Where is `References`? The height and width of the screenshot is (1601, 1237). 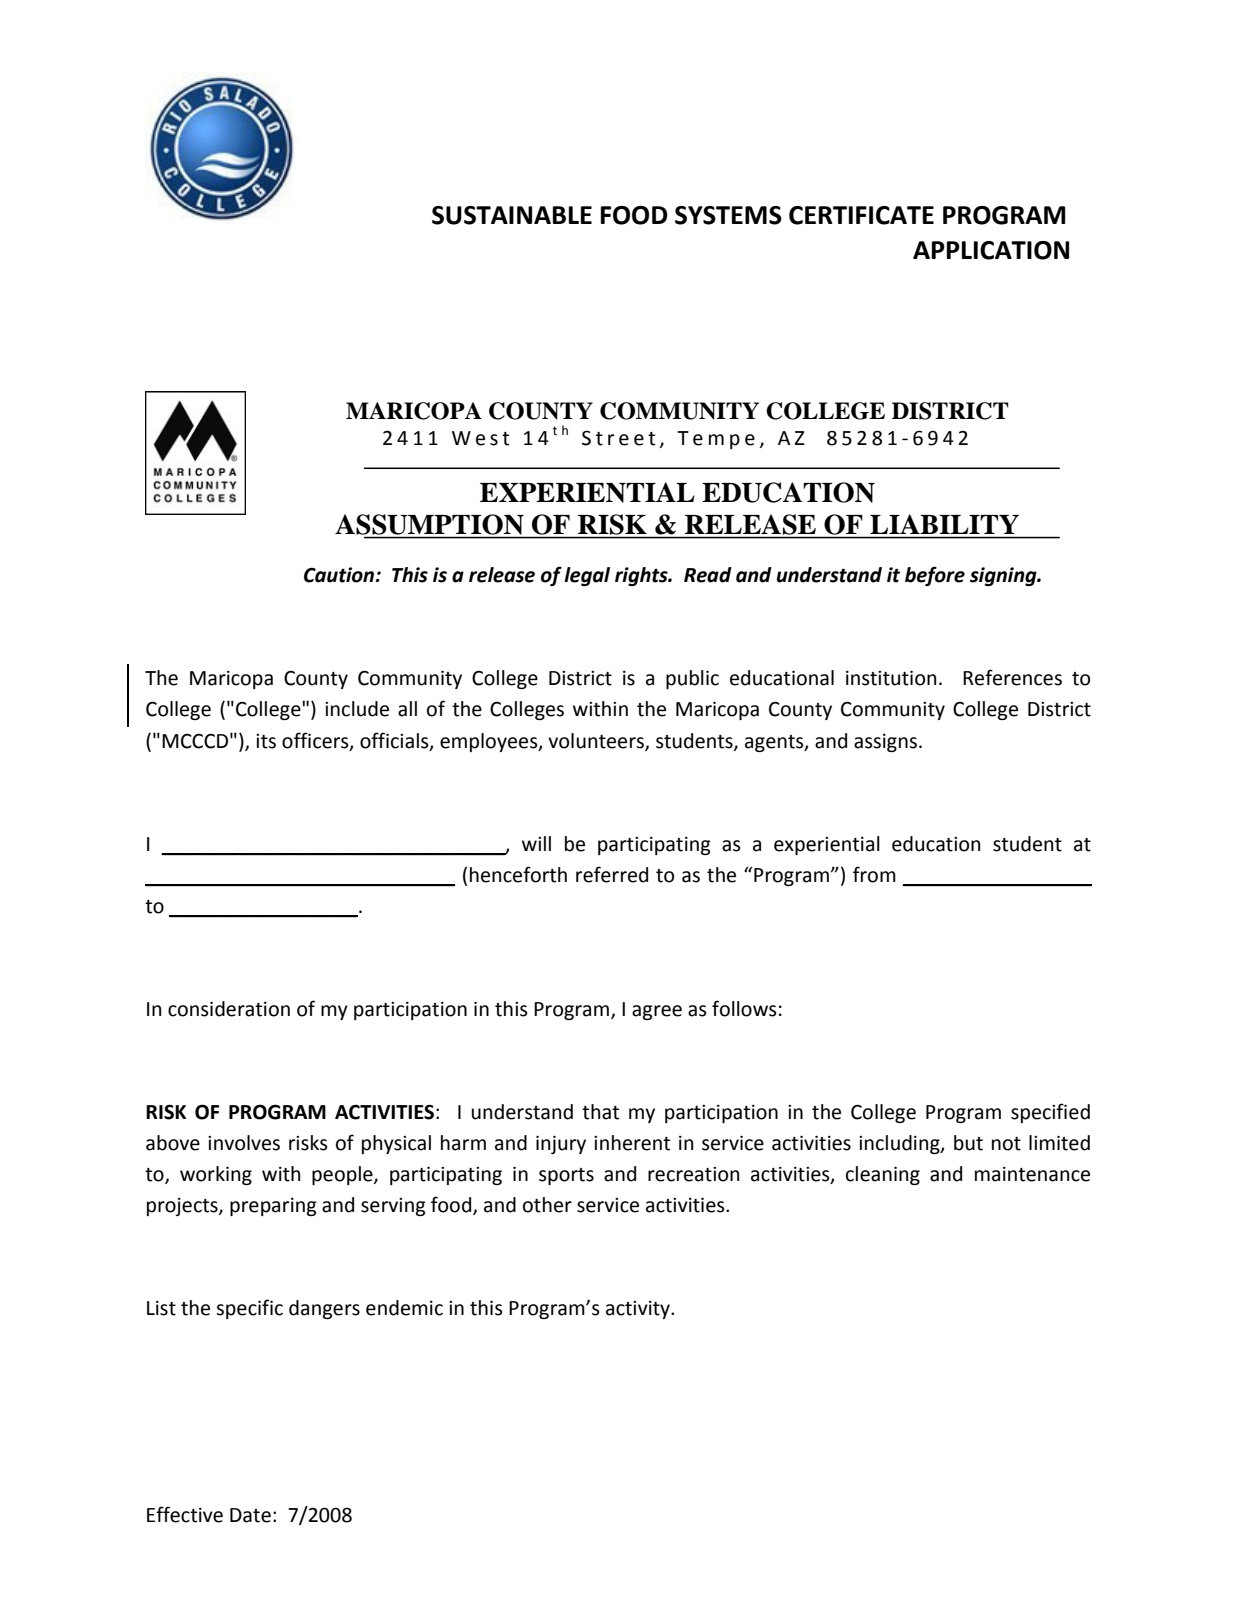 References is located at coordinates (1012, 677).
